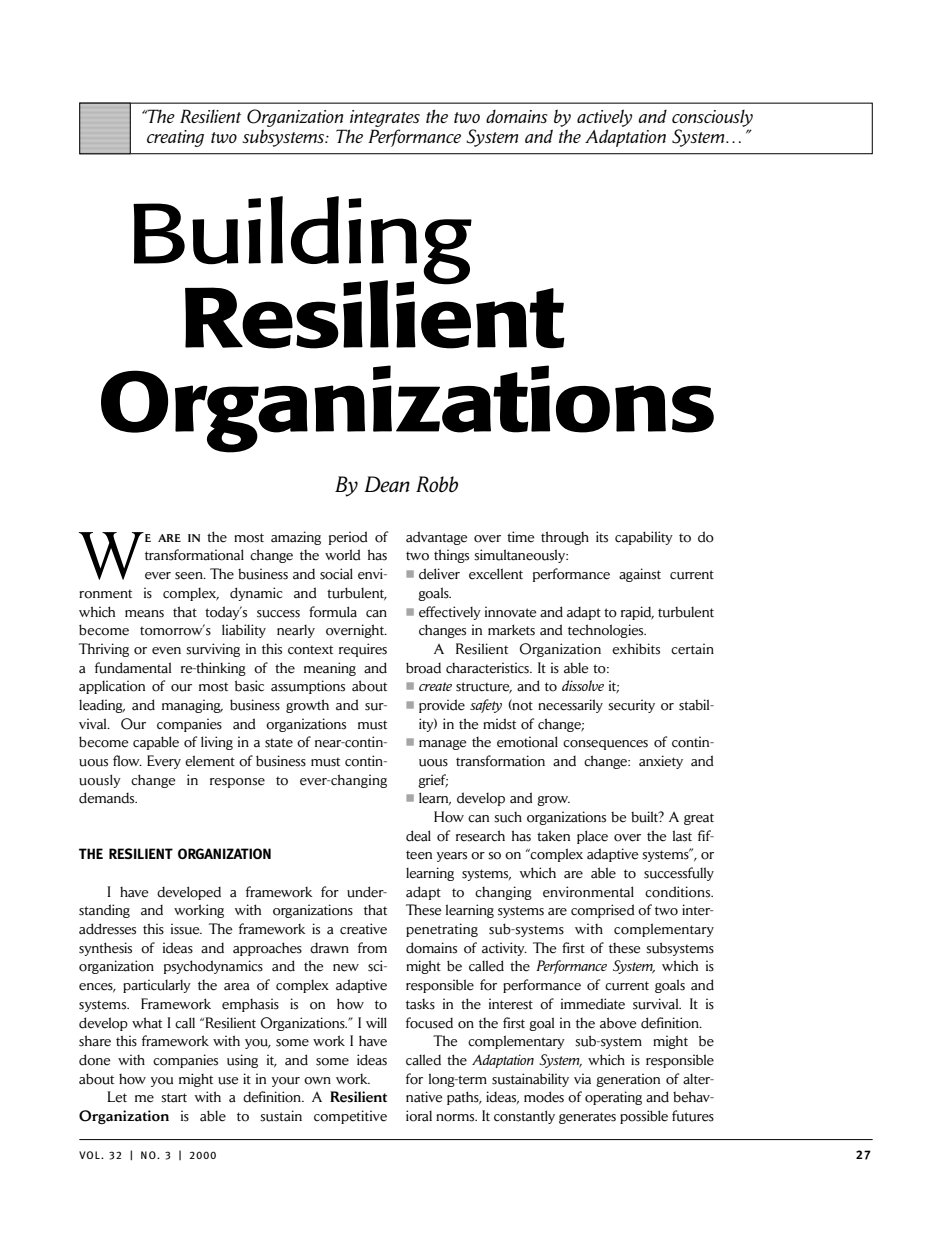  I want to click on actively, so click(604, 118).
